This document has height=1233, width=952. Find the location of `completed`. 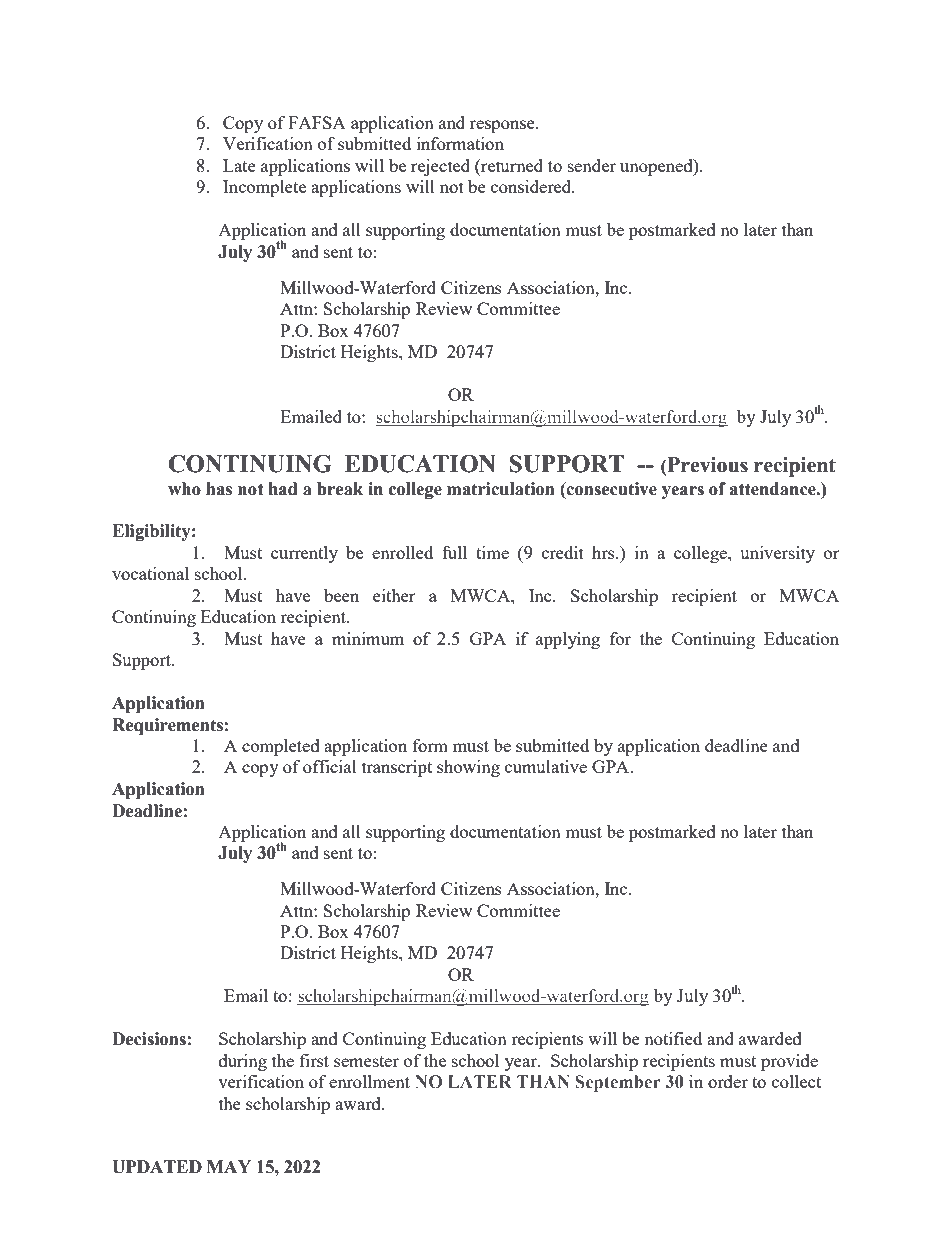

completed is located at coordinates (281, 747).
